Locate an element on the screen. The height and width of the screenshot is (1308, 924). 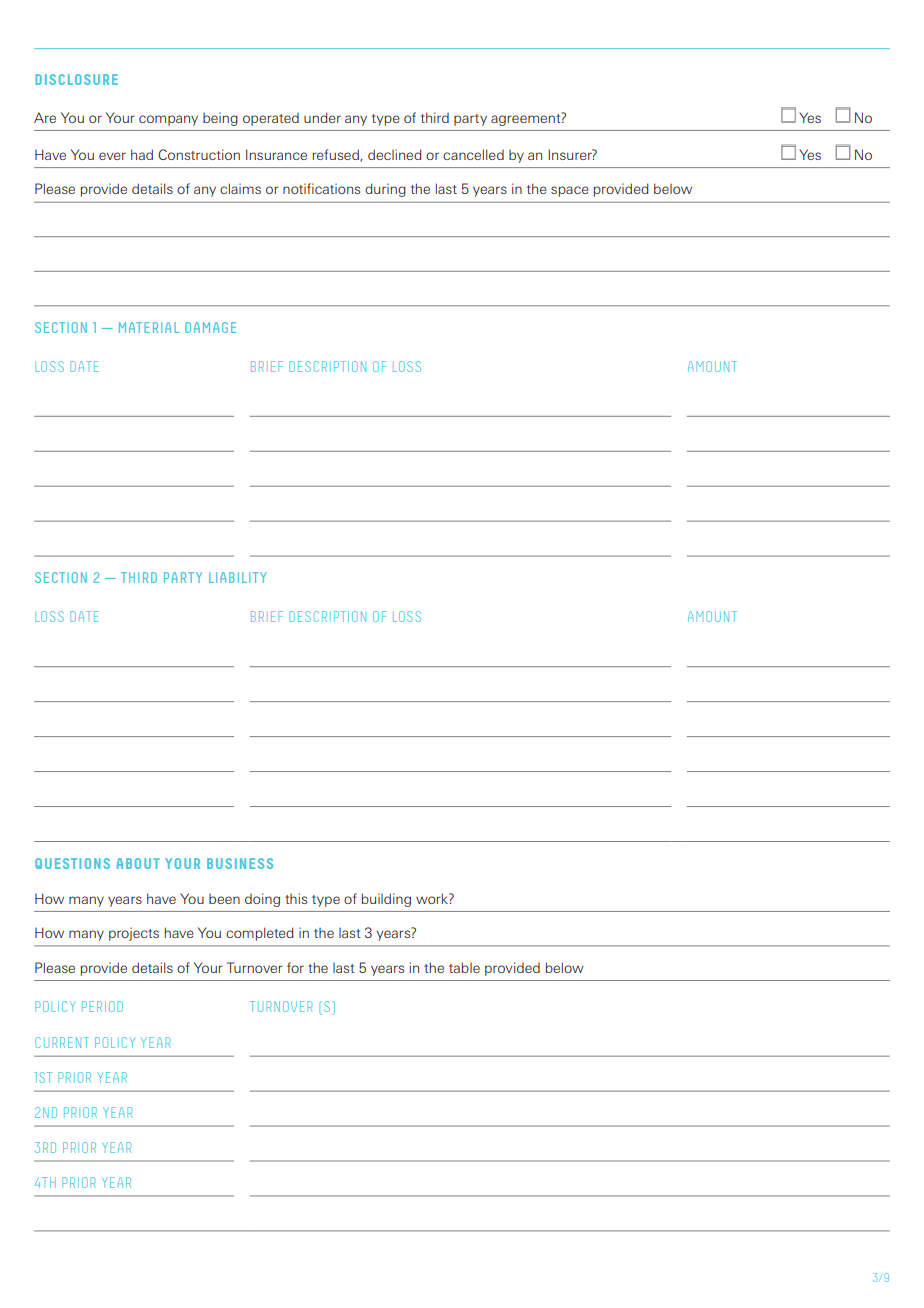
building is located at coordinates (386, 900).
